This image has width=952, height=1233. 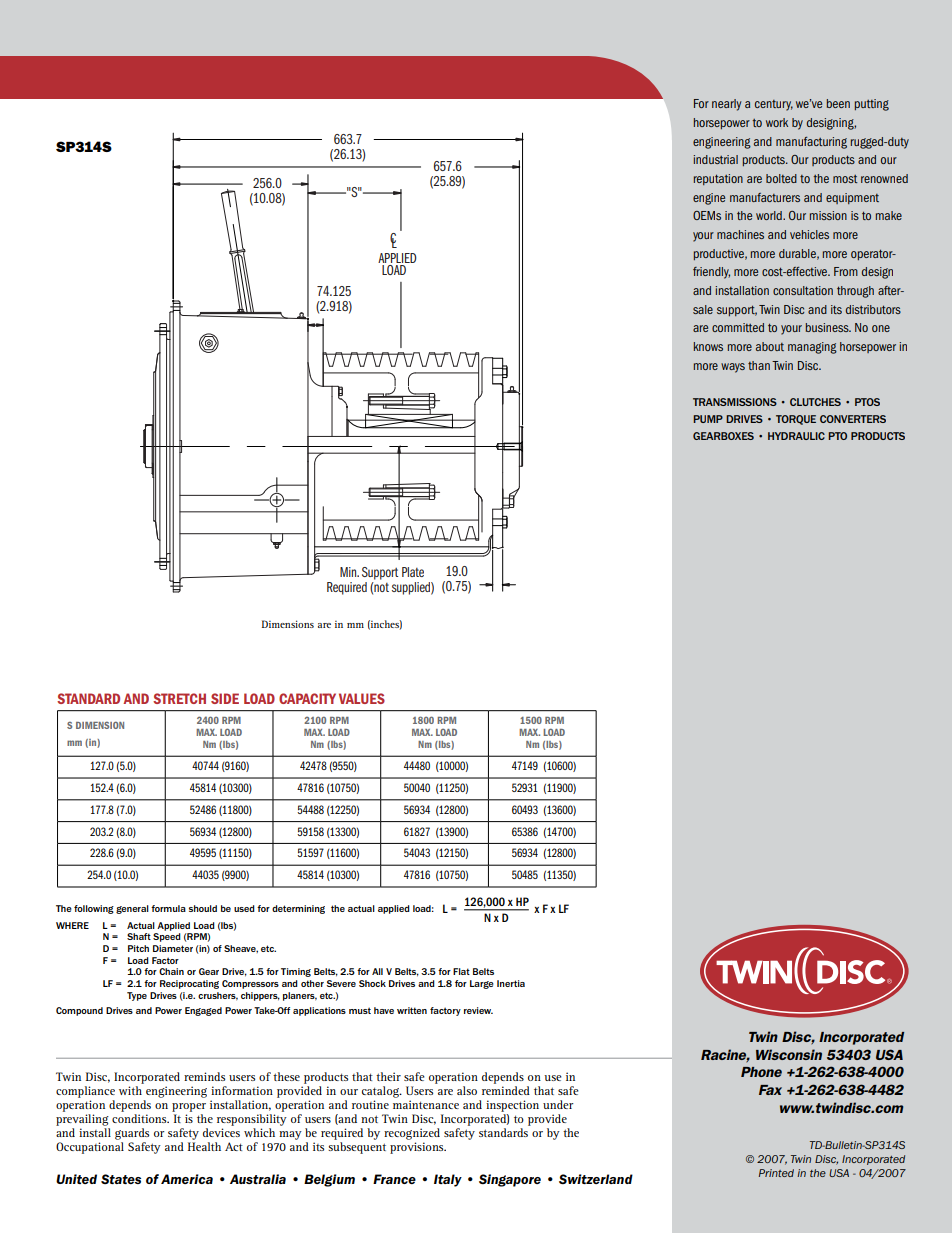 I want to click on reputation, so click(x=718, y=179).
